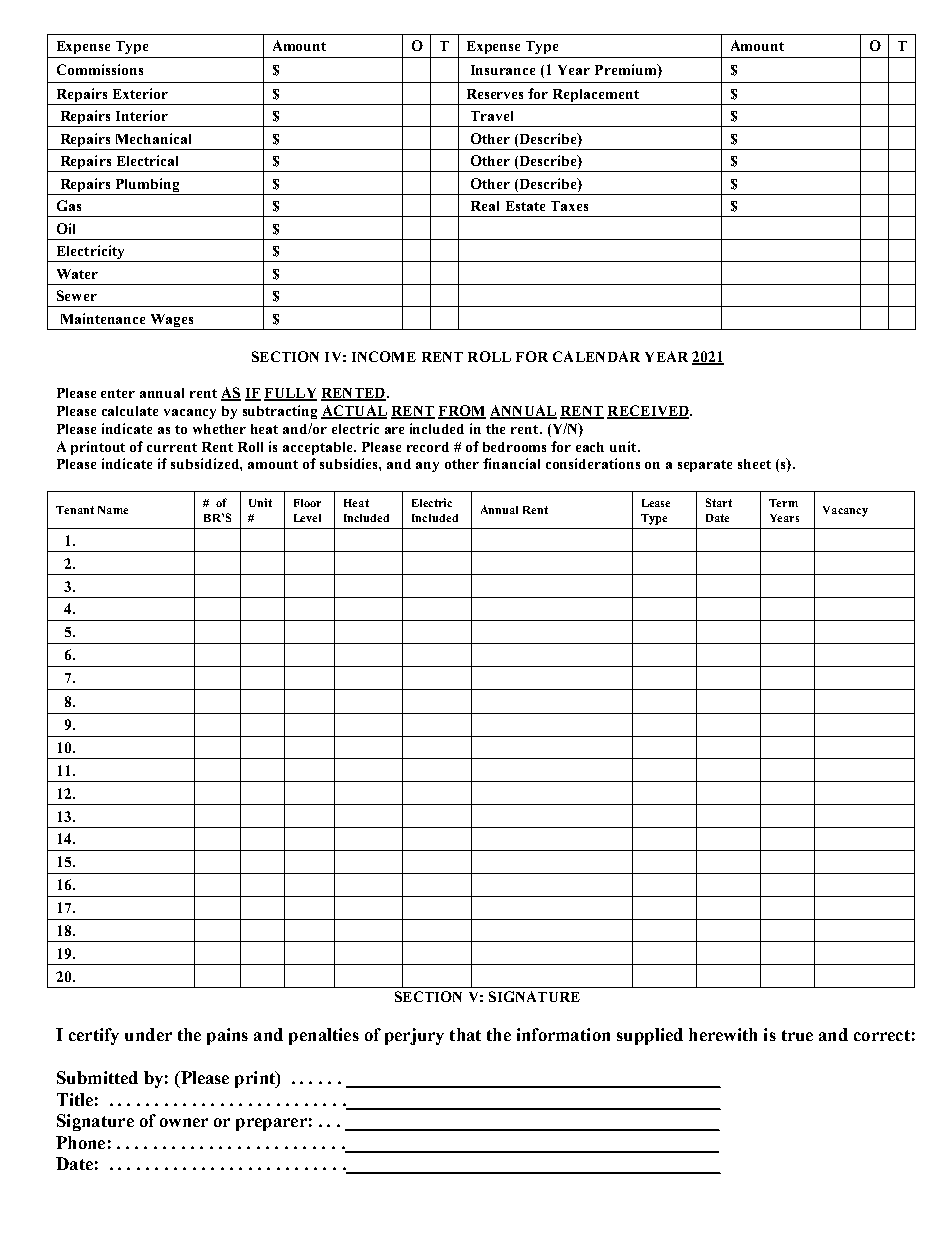 This page has width=952, height=1233. I want to click on that, so click(465, 1034).
